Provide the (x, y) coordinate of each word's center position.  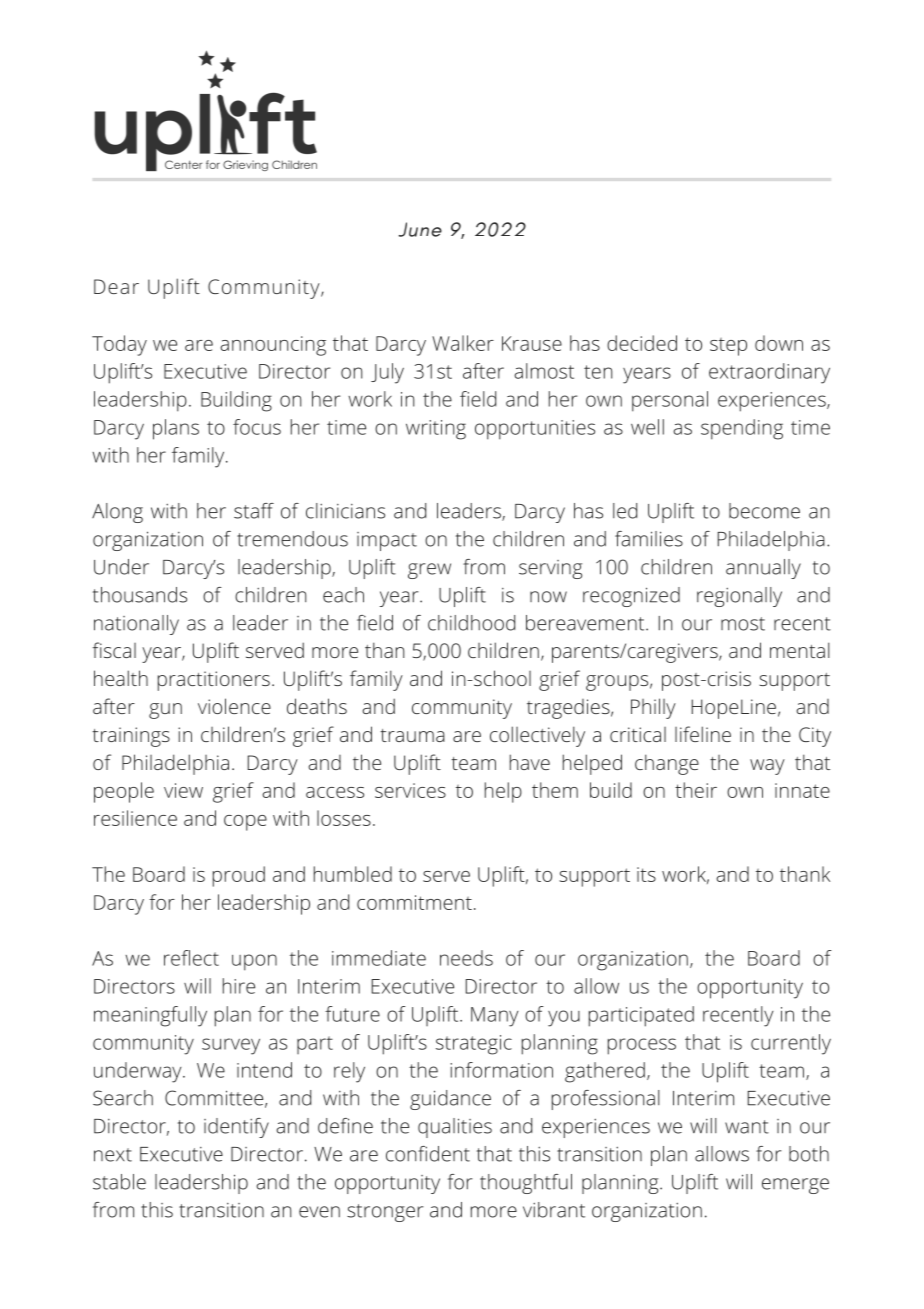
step (728, 347)
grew (429, 571)
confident (428, 1154)
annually (763, 569)
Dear (116, 286)
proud (239, 876)
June (420, 229)
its (646, 874)
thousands (140, 595)
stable (119, 1182)
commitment (414, 902)
